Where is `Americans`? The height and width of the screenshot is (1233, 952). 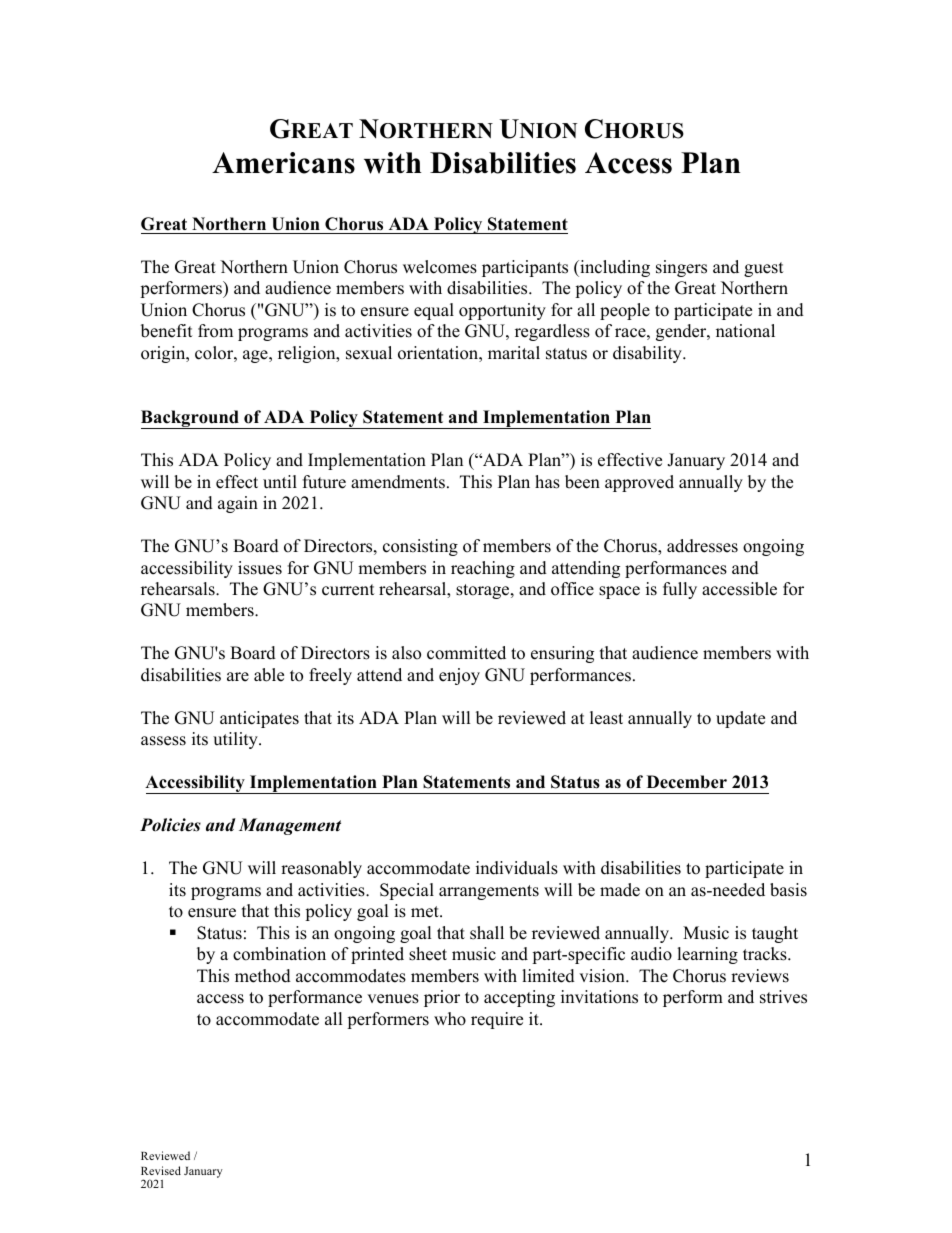 Americans is located at coordinates (283, 163).
